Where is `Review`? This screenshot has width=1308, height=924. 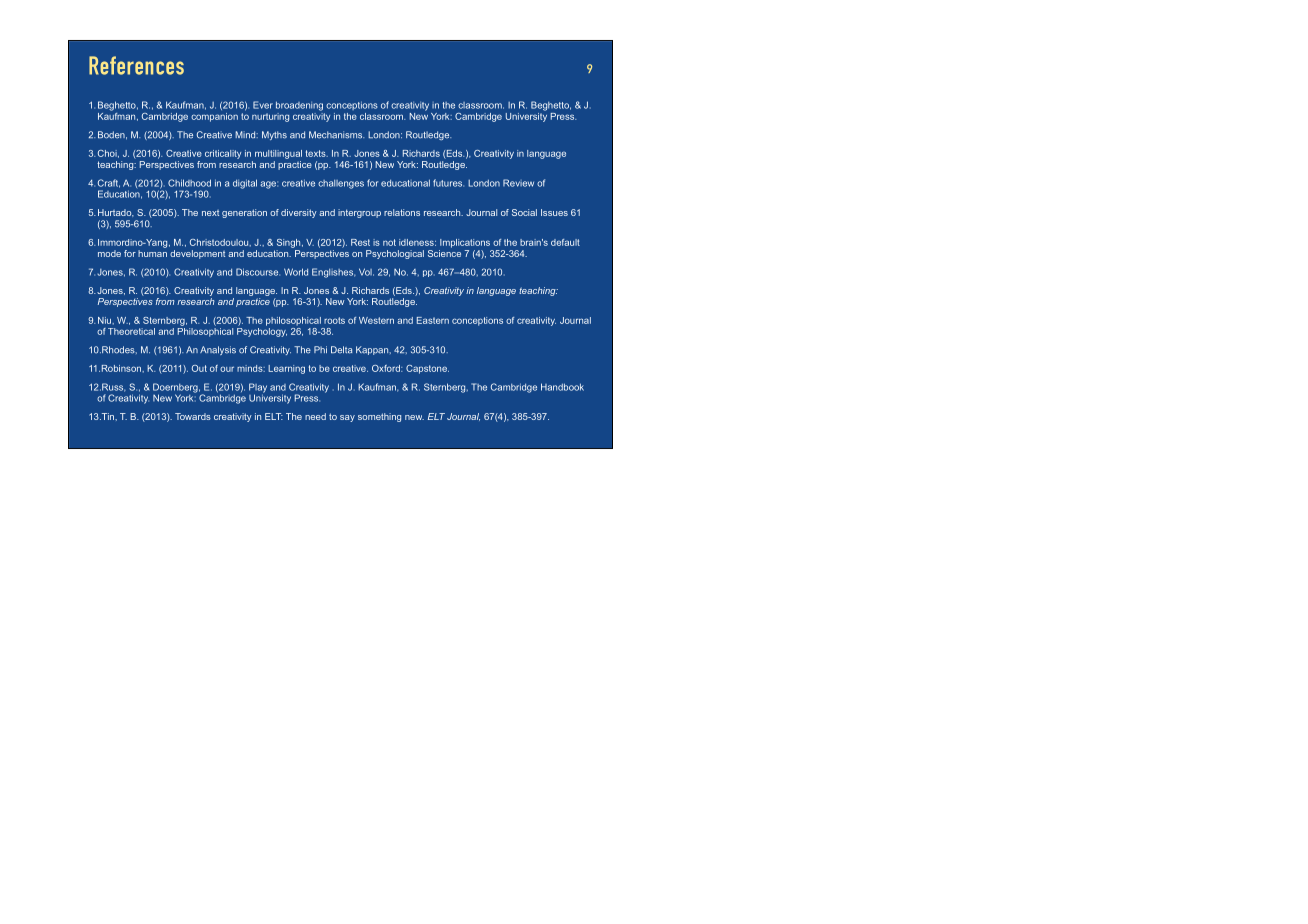 Review is located at coordinates (518, 183).
